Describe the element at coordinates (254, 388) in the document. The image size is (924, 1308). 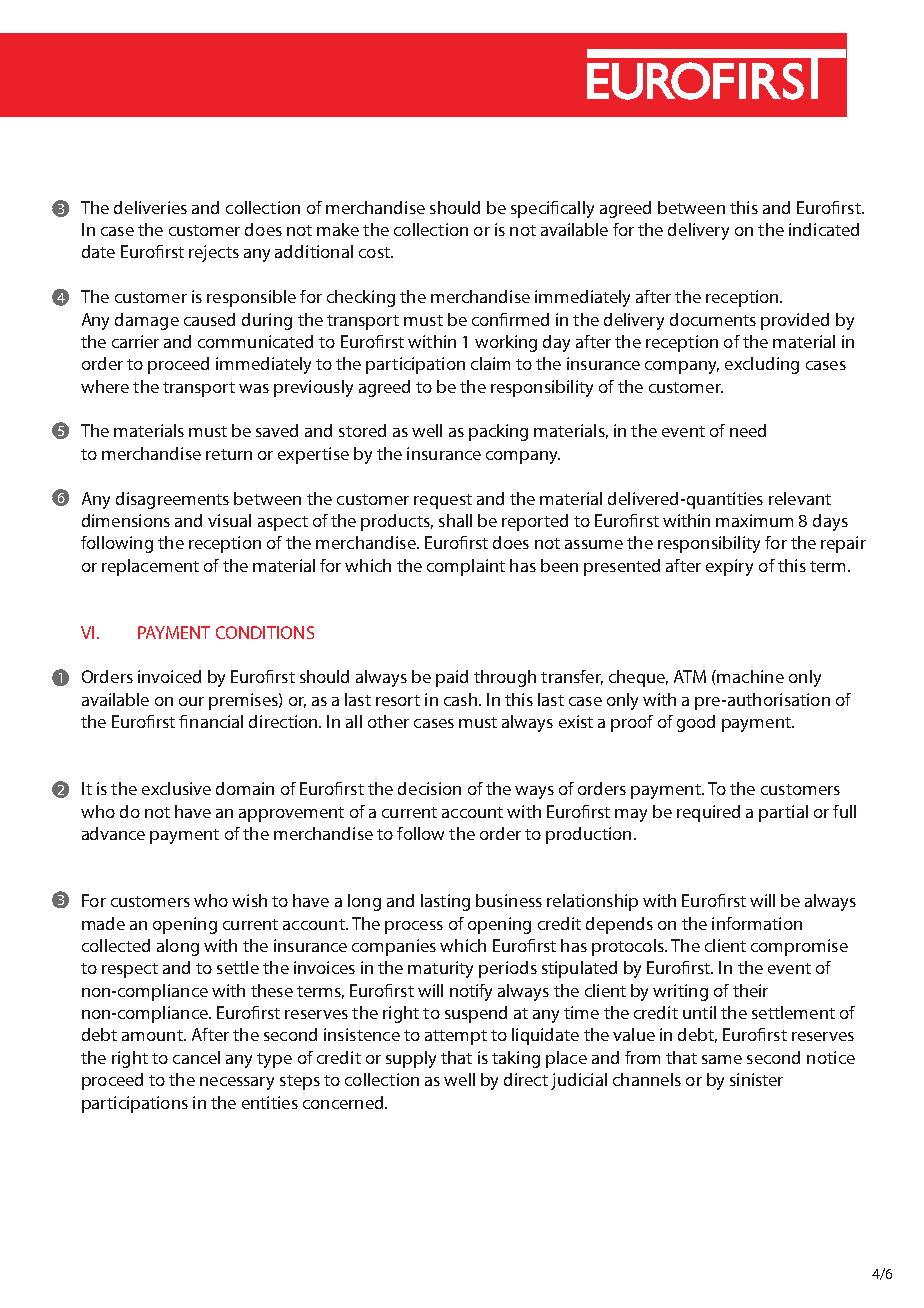
I see `was` at that location.
